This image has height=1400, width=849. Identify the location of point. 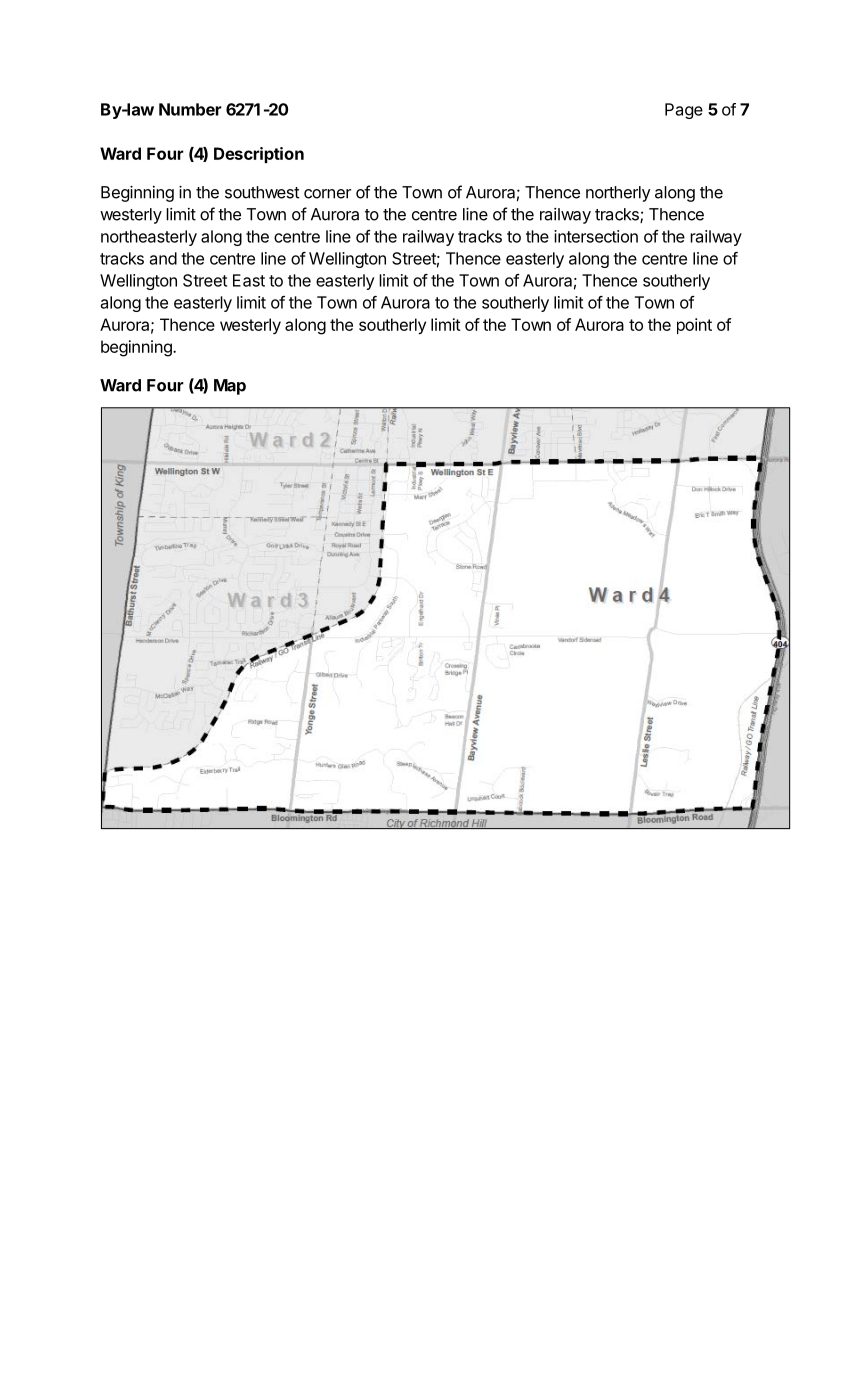
(694, 326).
